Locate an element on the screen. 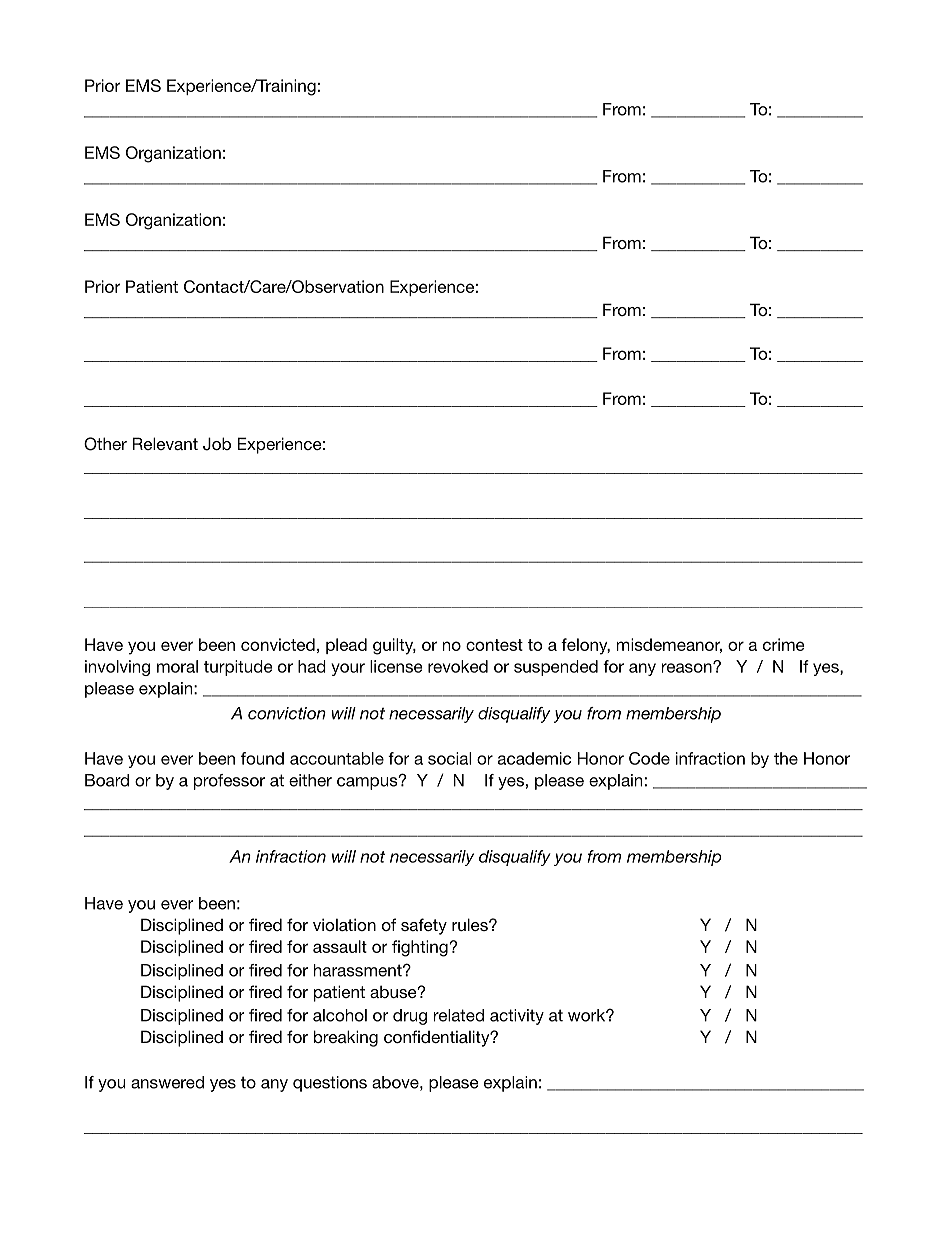  misdemeanor is located at coordinates (669, 645).
